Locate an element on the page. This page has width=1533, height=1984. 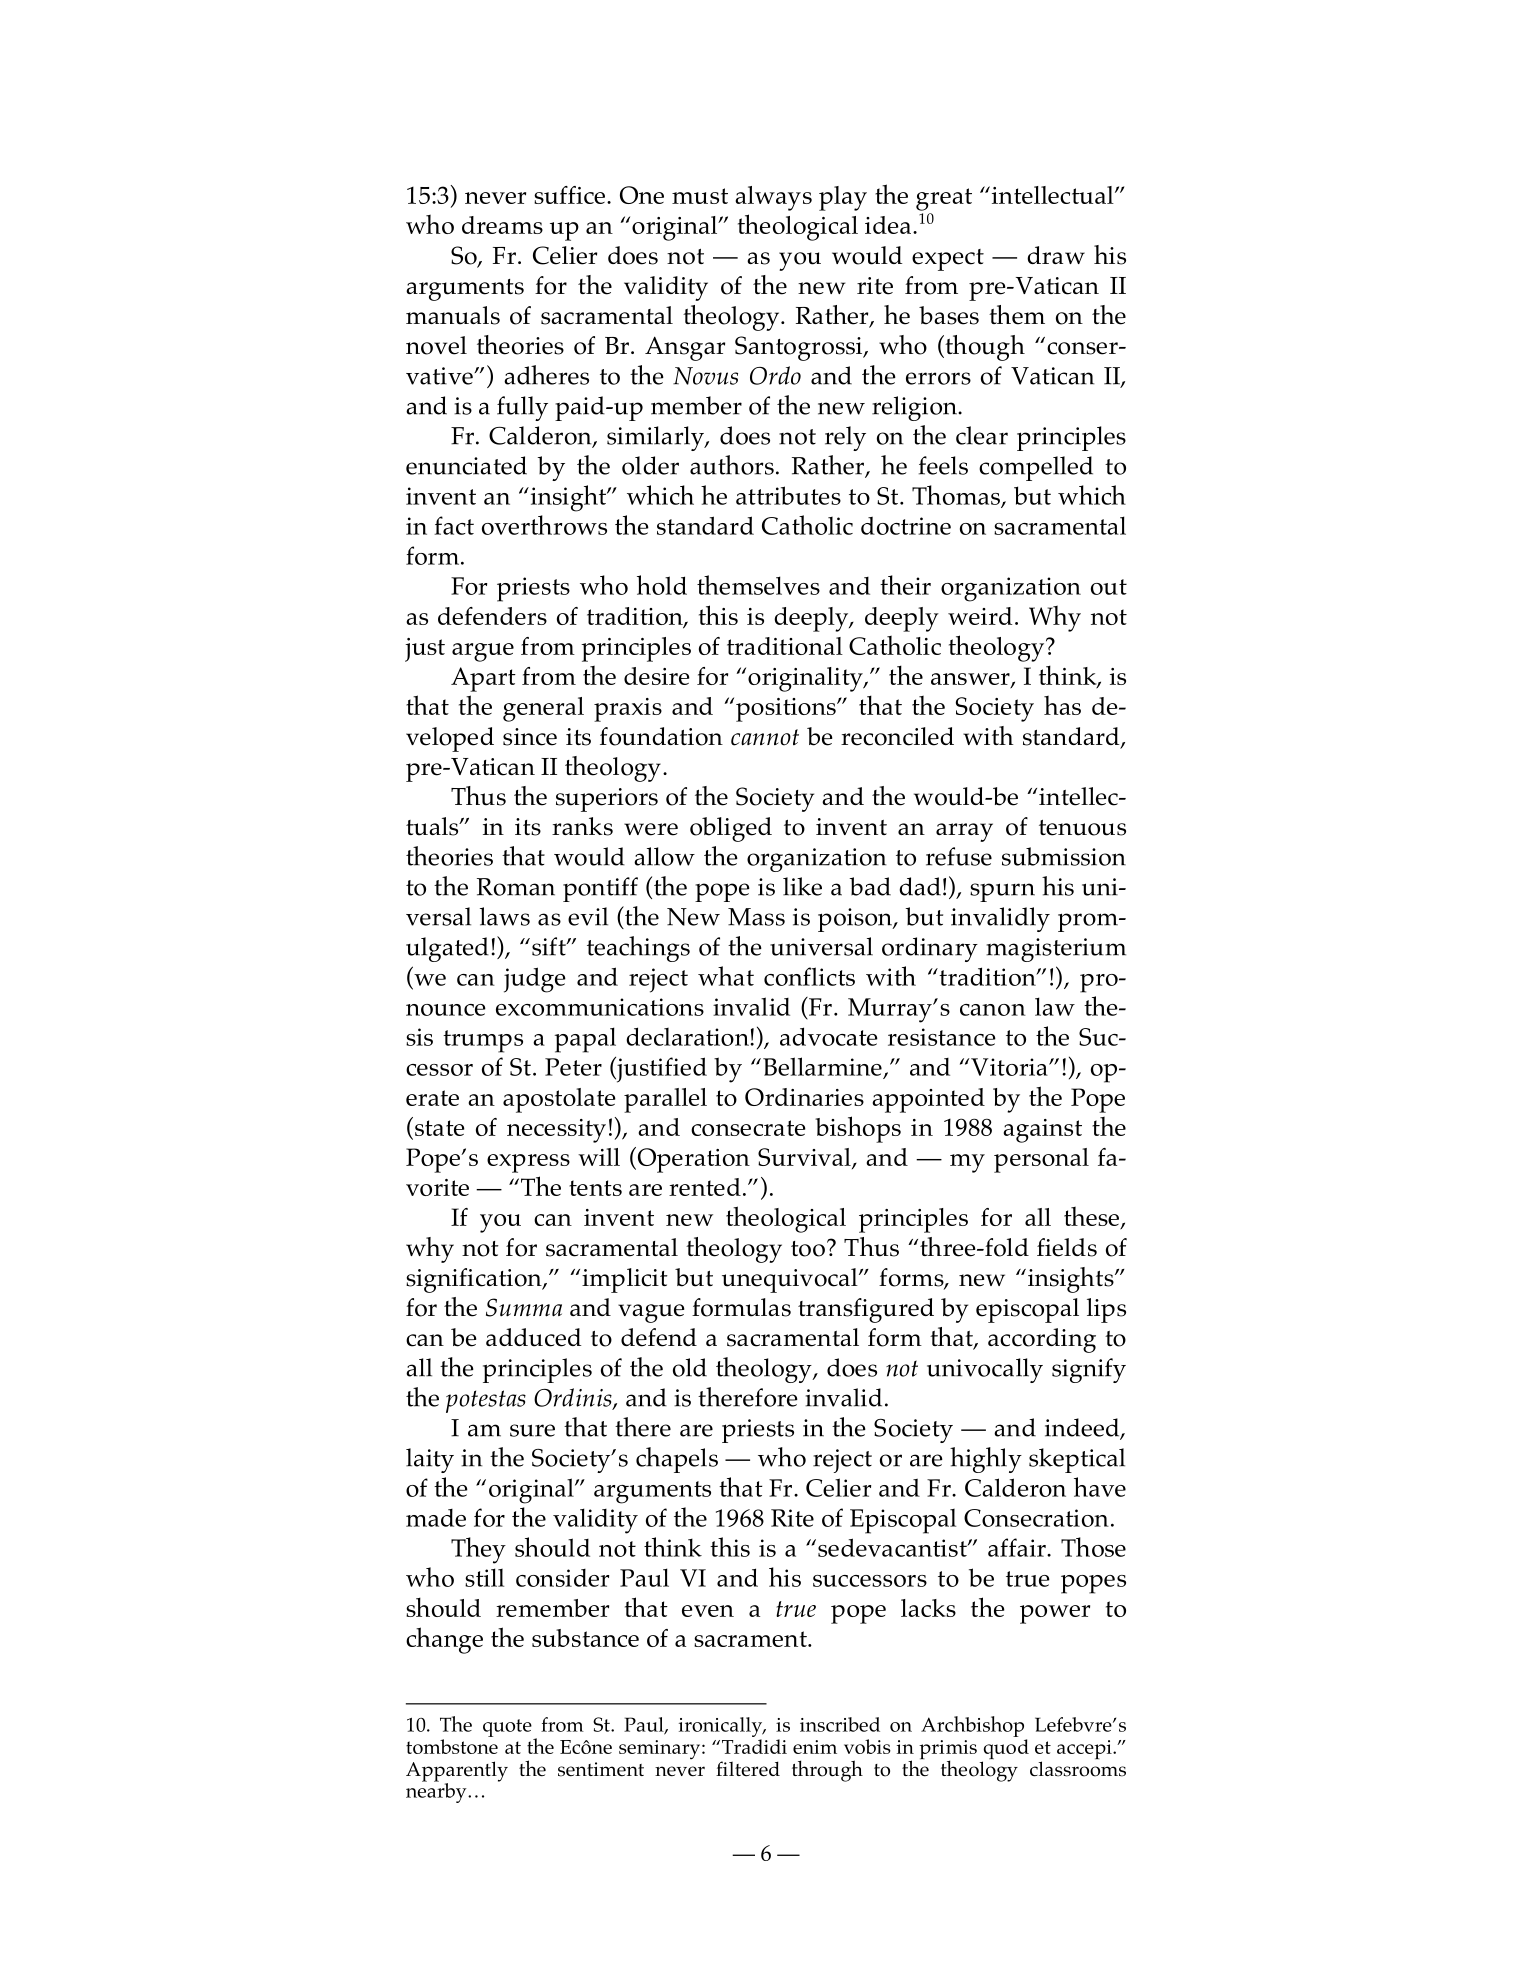
draw is located at coordinates (1056, 255).
